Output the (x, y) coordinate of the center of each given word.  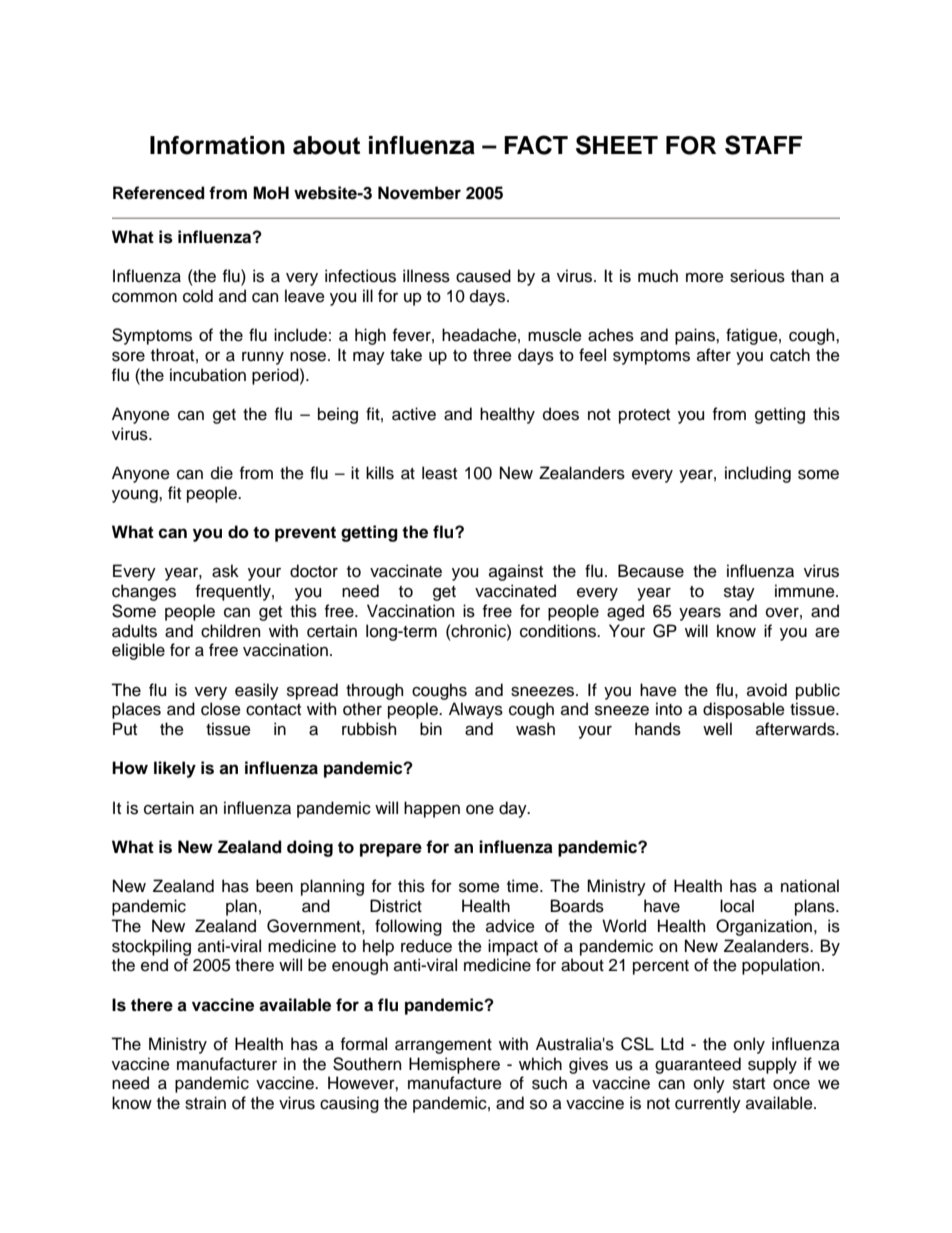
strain (205, 1103)
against (516, 572)
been (274, 886)
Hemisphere (454, 1065)
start (749, 1084)
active (414, 414)
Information (217, 145)
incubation (208, 375)
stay (739, 593)
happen (432, 809)
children (230, 631)
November (419, 193)
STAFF (763, 145)
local (737, 906)
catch (790, 355)
